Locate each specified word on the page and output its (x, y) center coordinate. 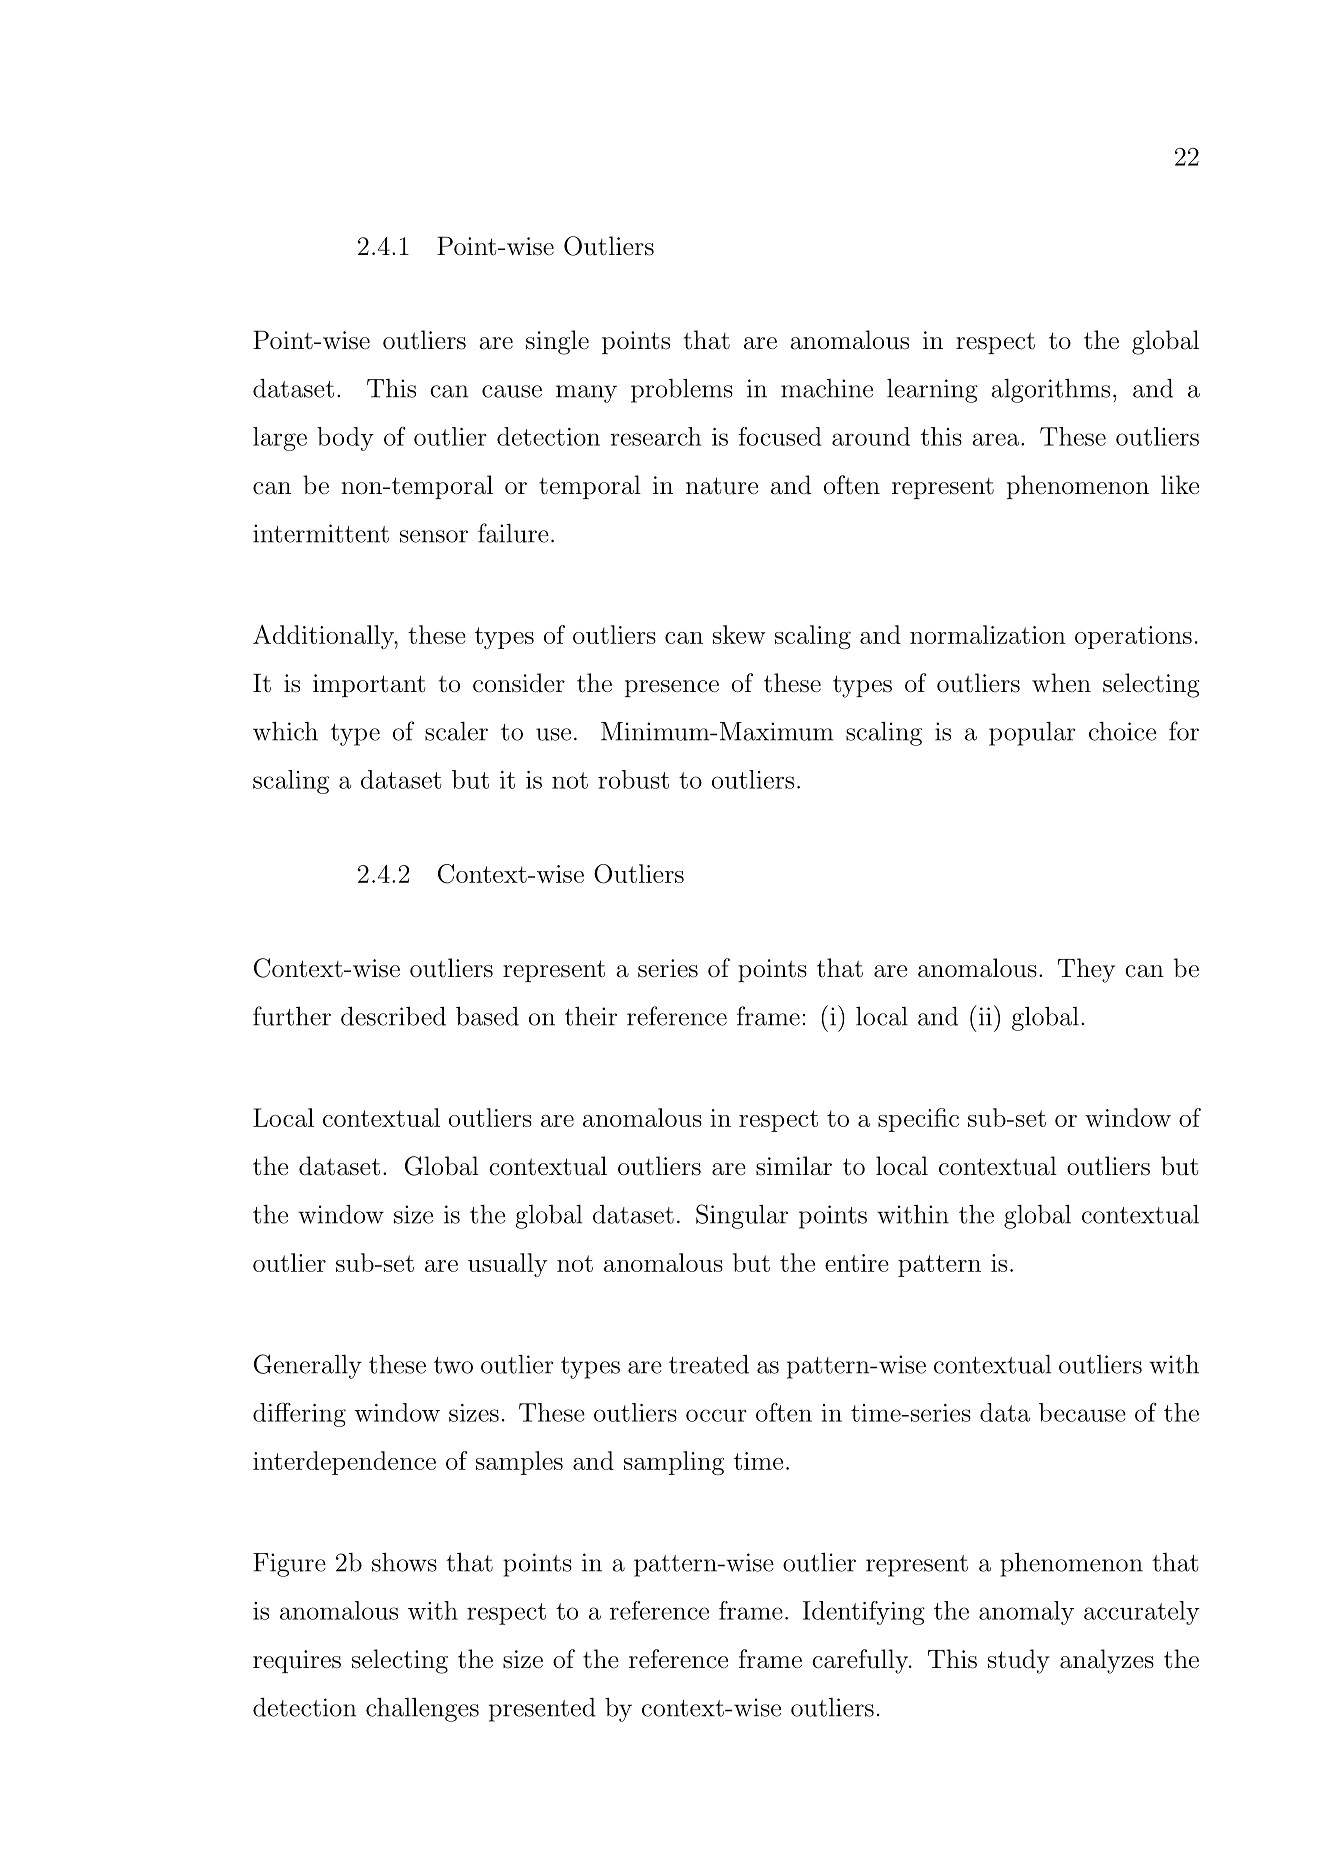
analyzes (1107, 1661)
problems (682, 391)
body (345, 439)
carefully (861, 1661)
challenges (422, 1710)
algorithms (1050, 391)
